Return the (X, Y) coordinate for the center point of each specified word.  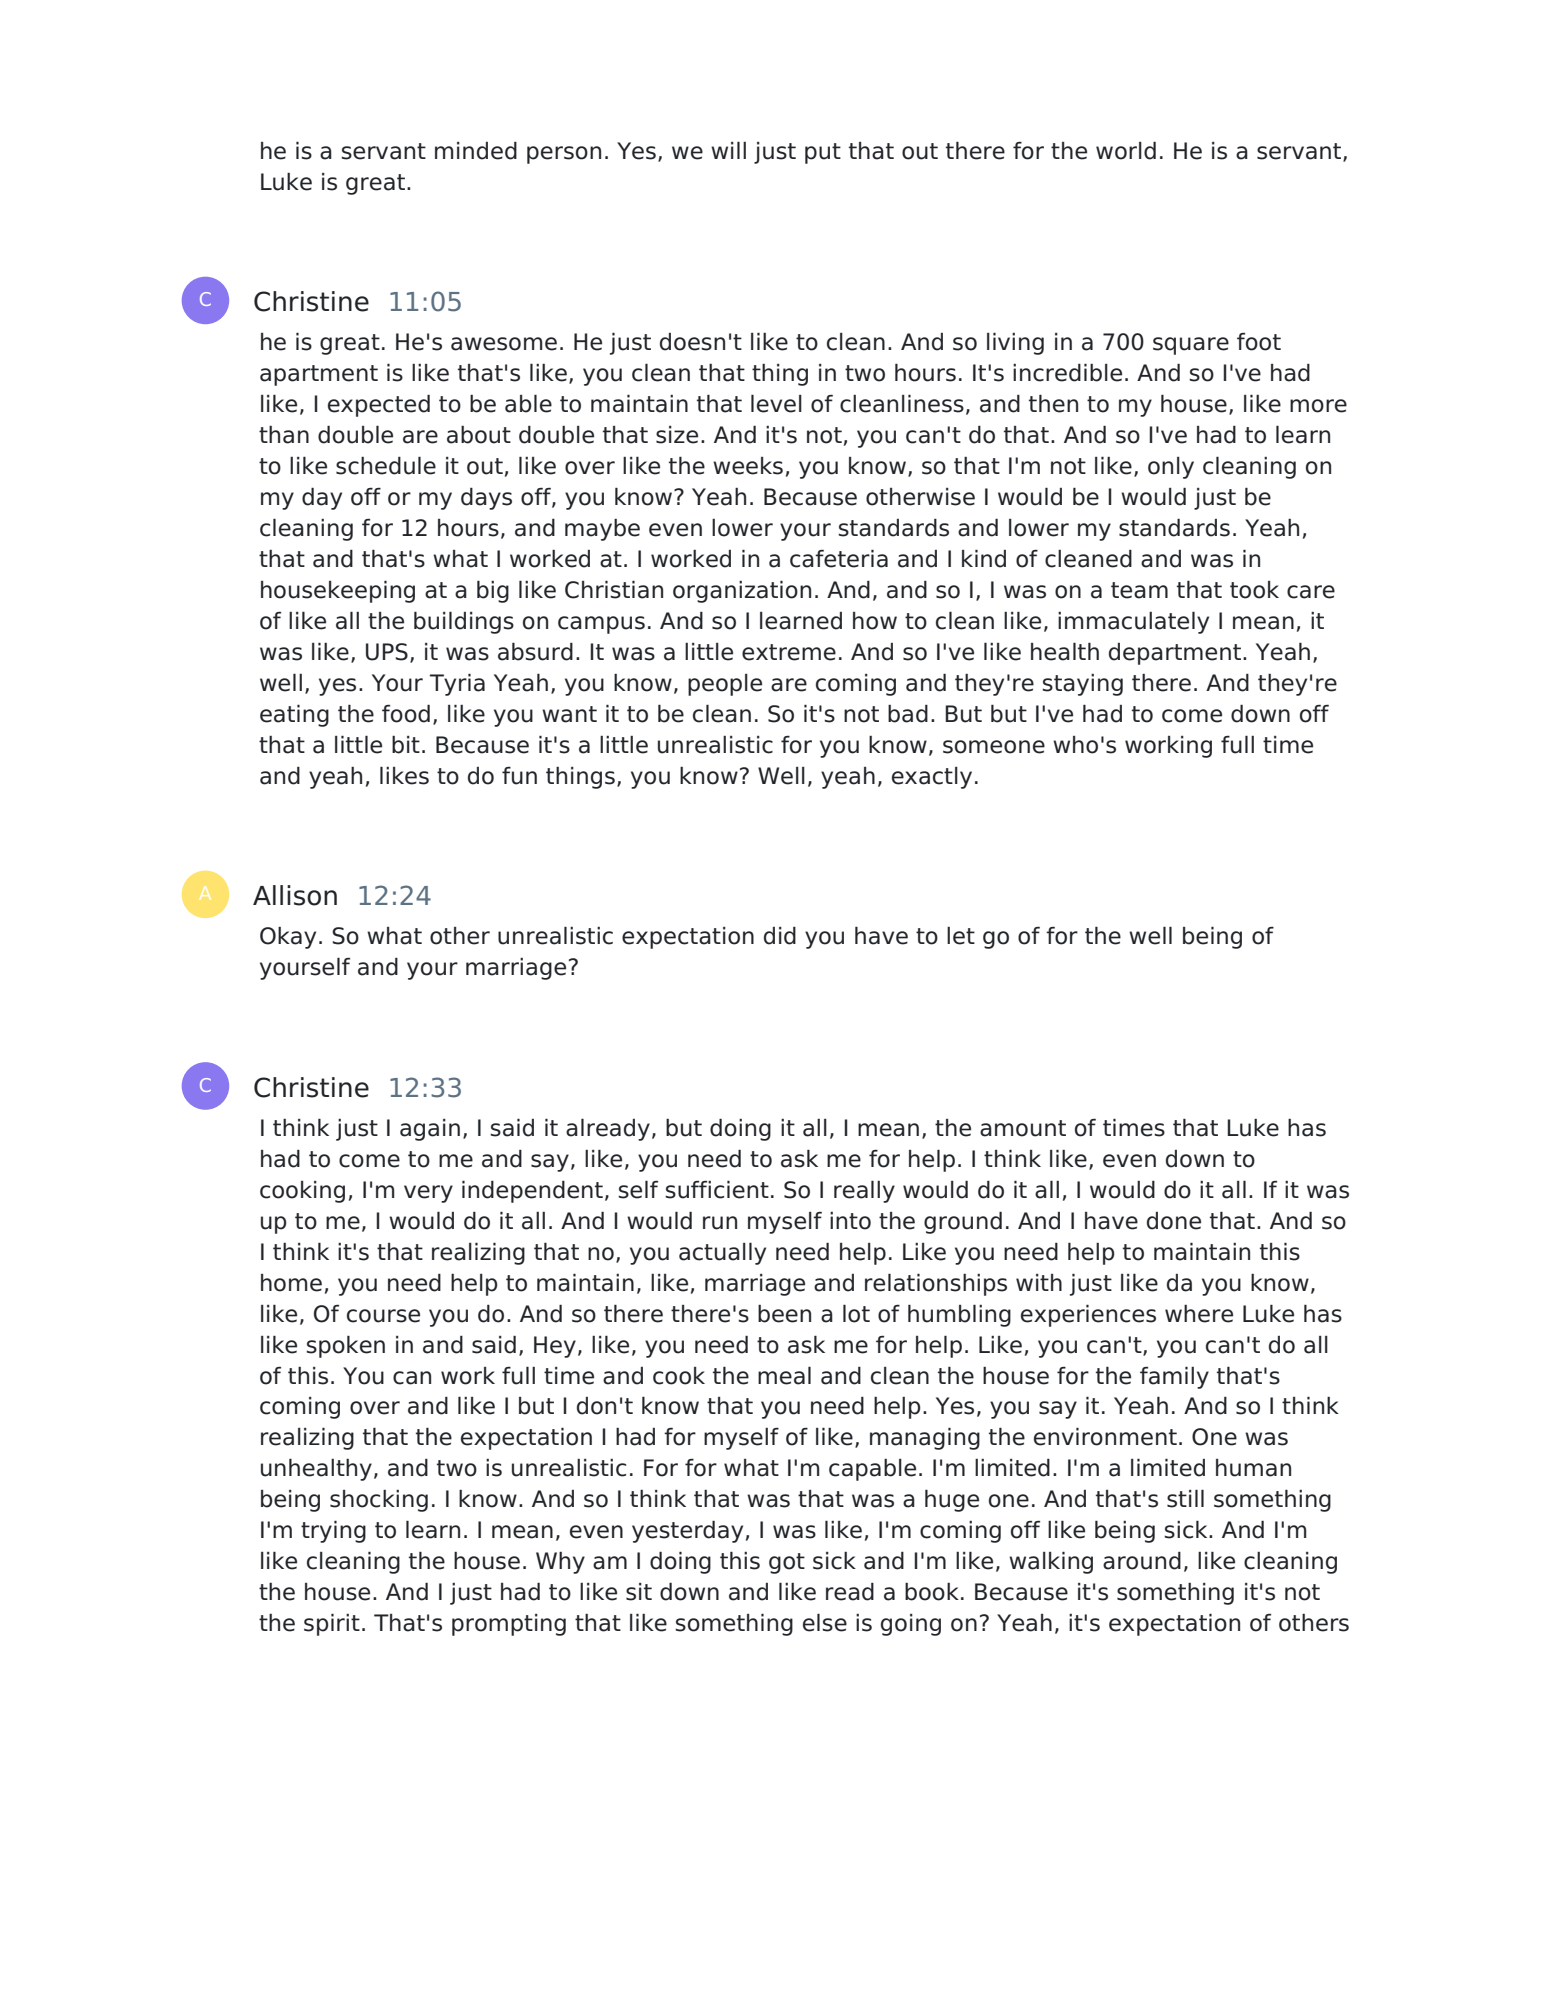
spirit (332, 1625)
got (787, 1563)
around (1142, 1561)
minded (476, 151)
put (823, 153)
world (1126, 151)
